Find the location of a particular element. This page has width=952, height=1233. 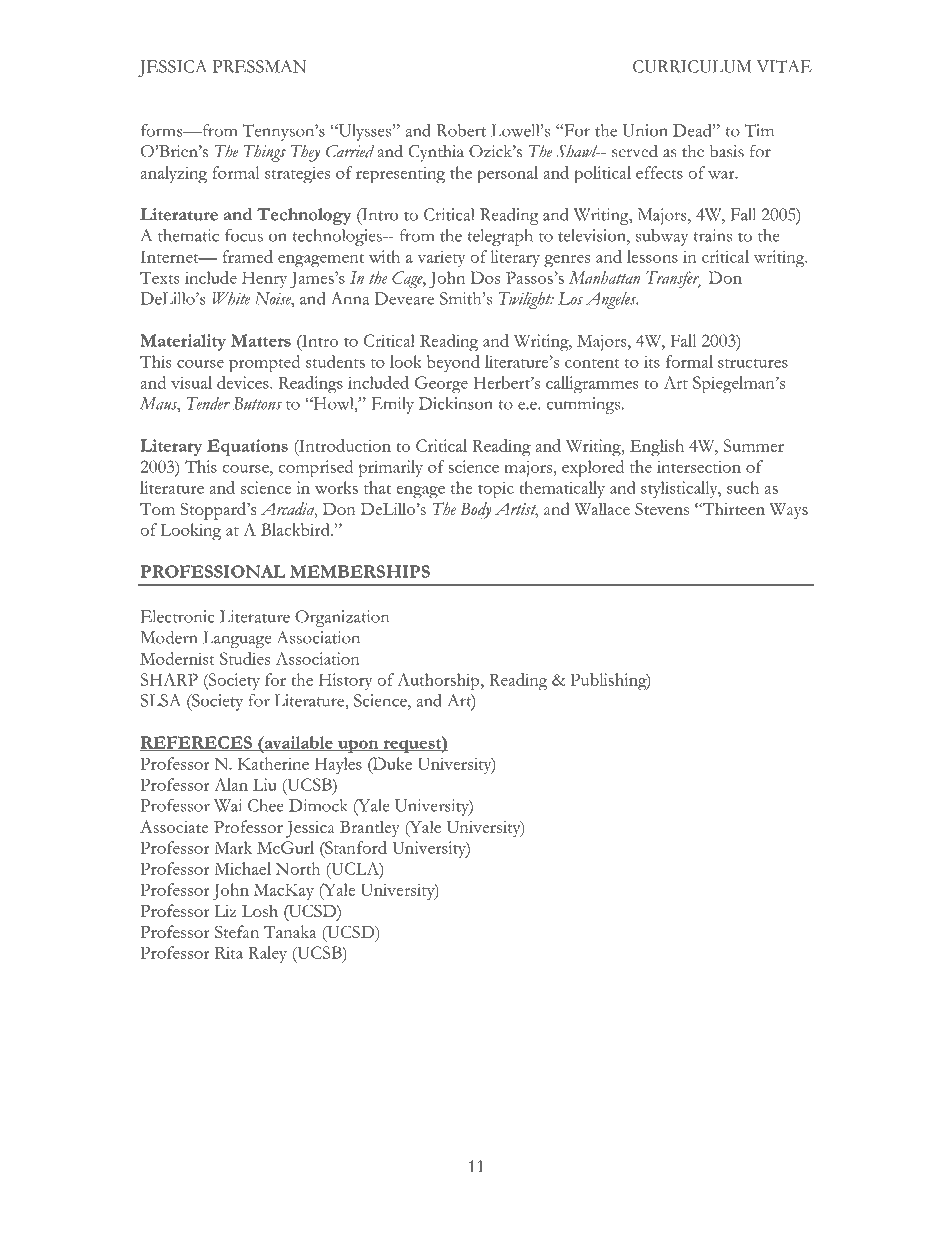

Blackbird is located at coordinates (296, 529).
